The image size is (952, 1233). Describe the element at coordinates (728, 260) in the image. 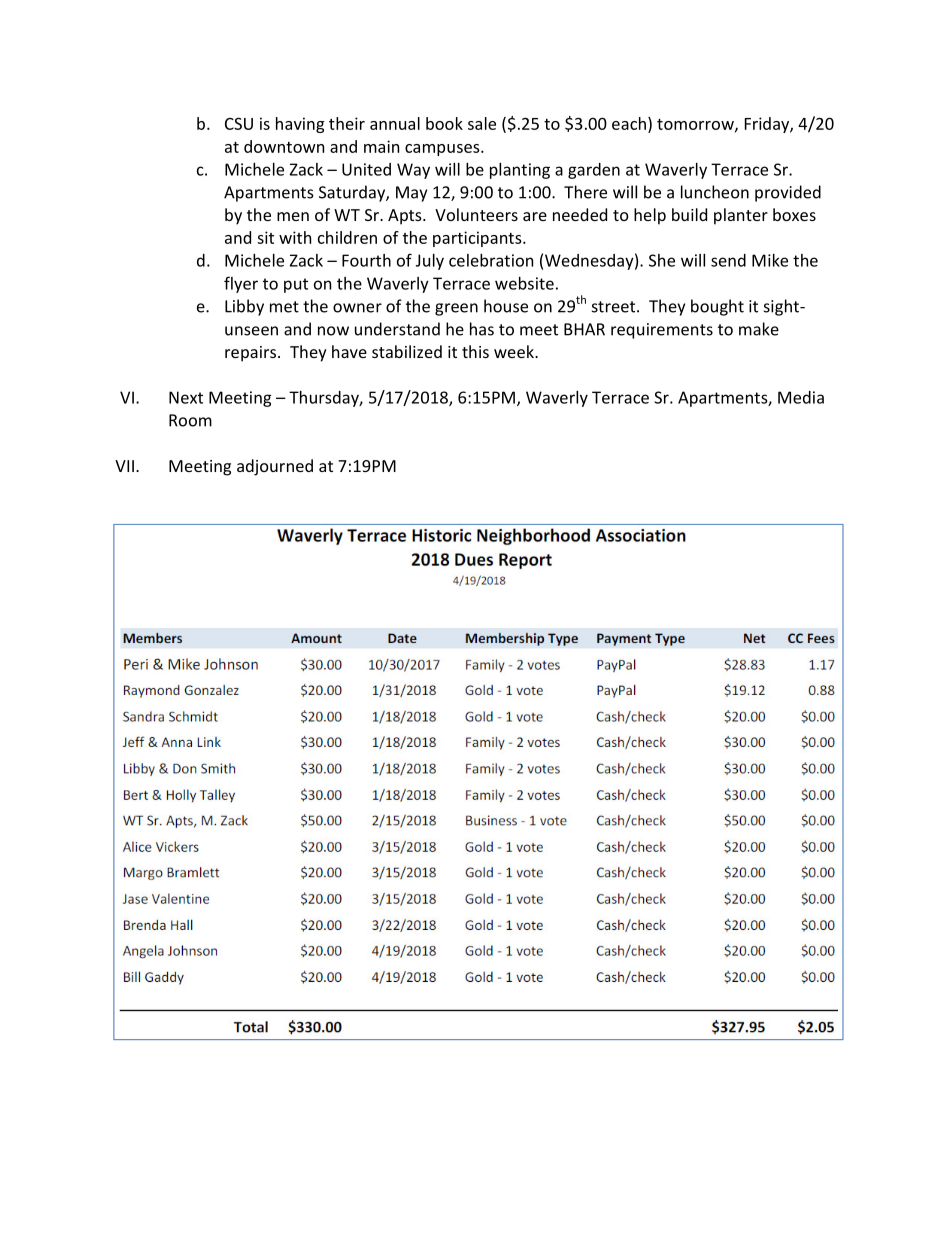

I see `send` at that location.
